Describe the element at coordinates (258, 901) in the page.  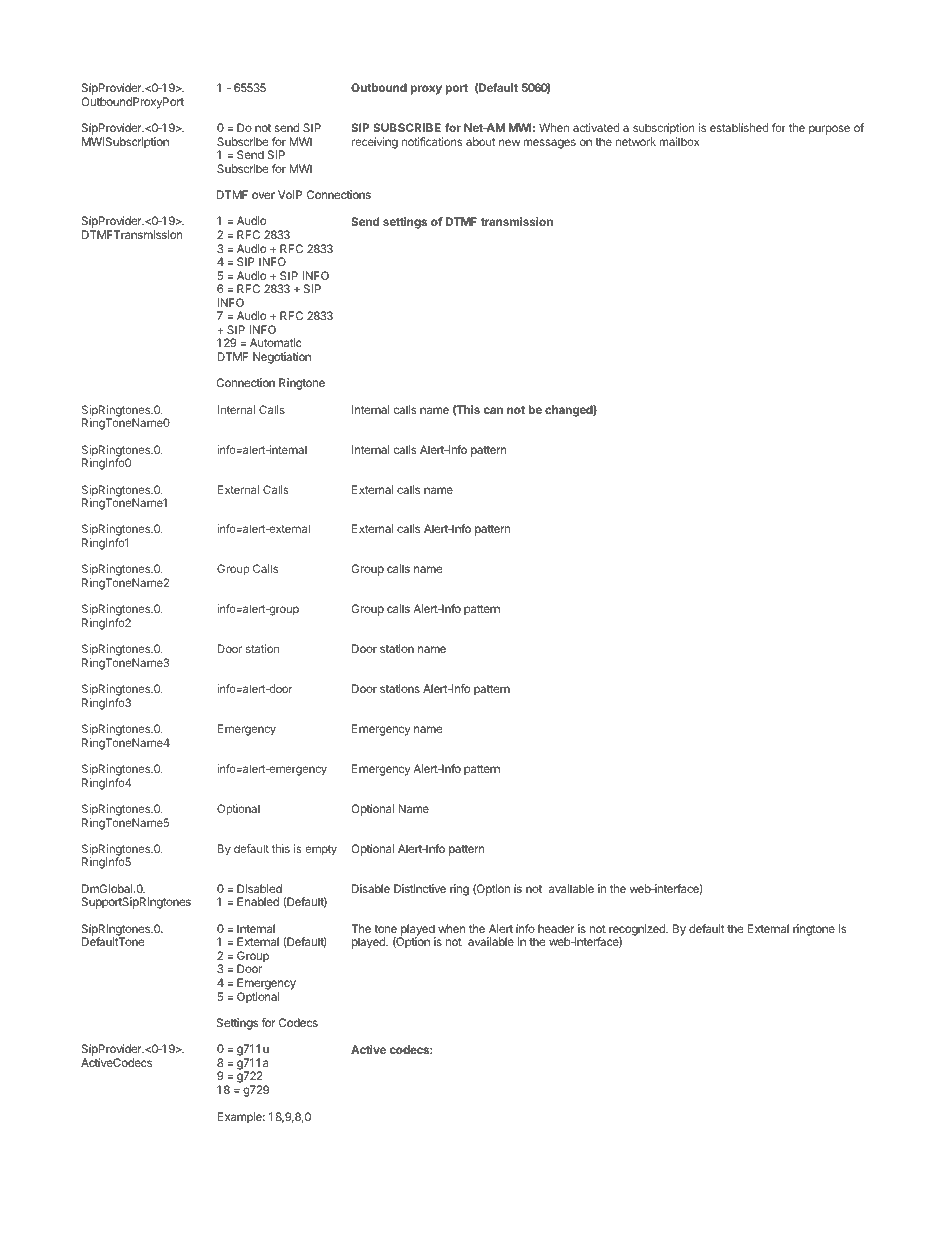
I see `Enabled` at that location.
